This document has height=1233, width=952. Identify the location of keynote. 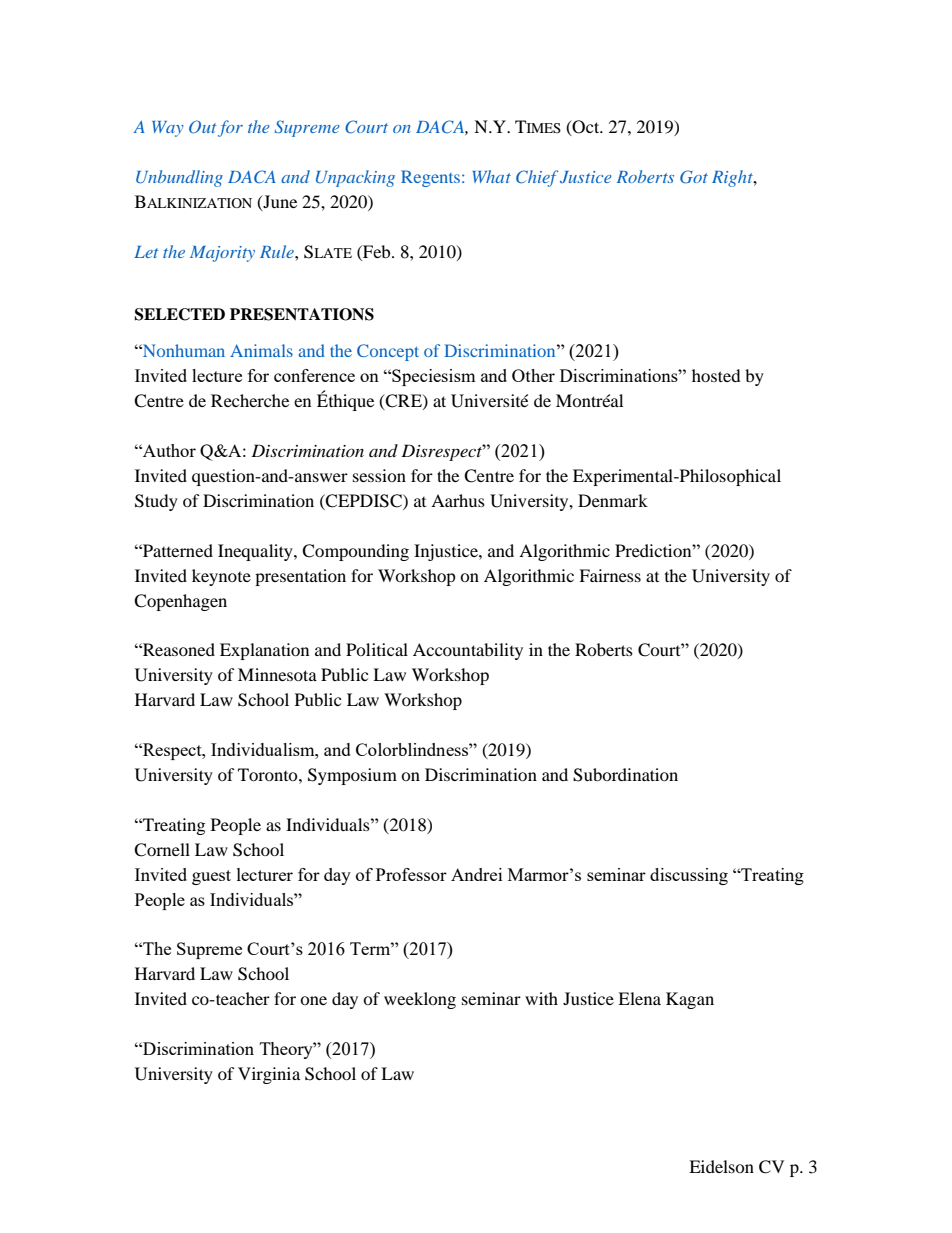
(221, 577).
